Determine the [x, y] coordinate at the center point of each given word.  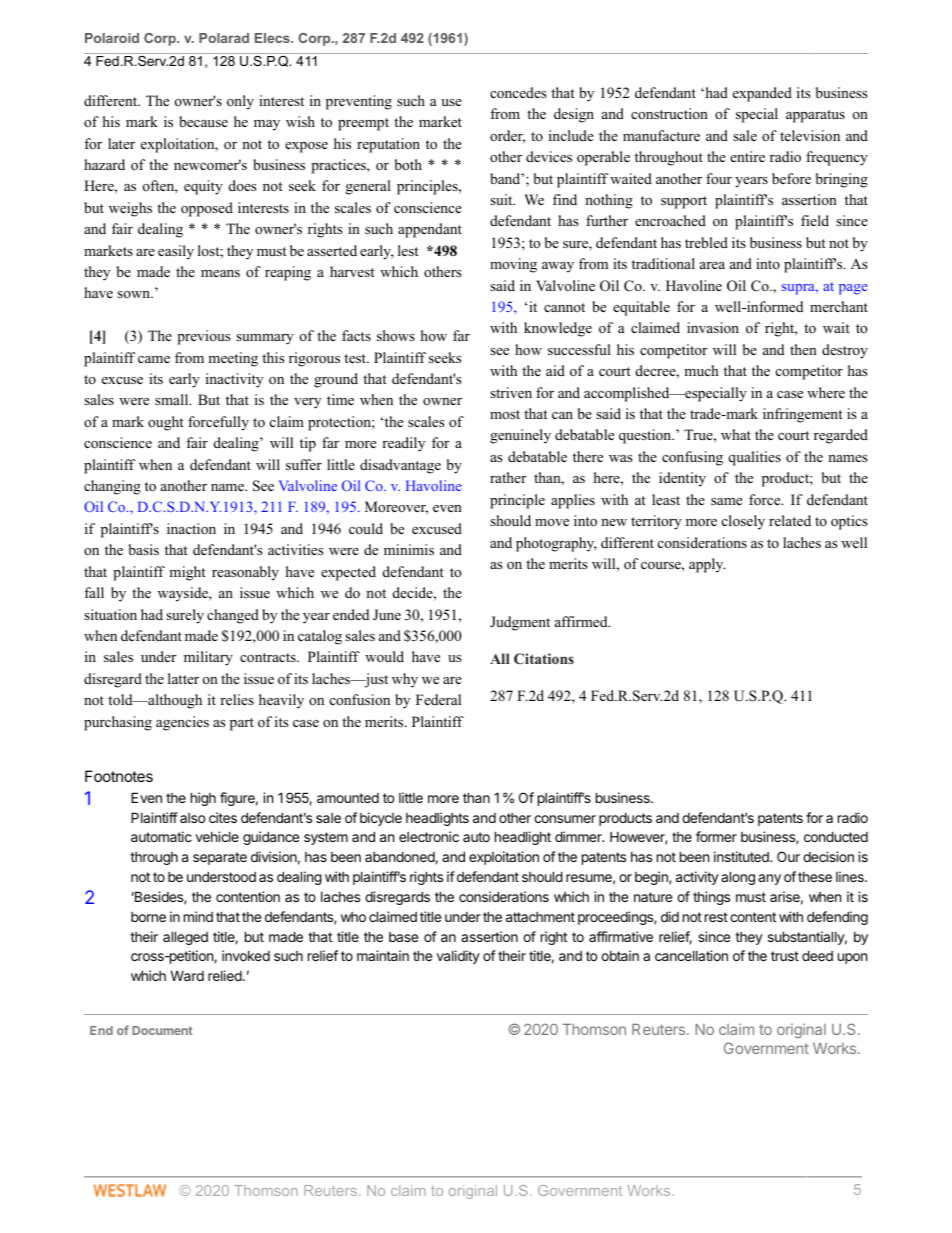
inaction [191, 529]
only [240, 102]
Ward [187, 975]
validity [458, 957]
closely [743, 522]
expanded [762, 94]
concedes [518, 93]
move [552, 522]
